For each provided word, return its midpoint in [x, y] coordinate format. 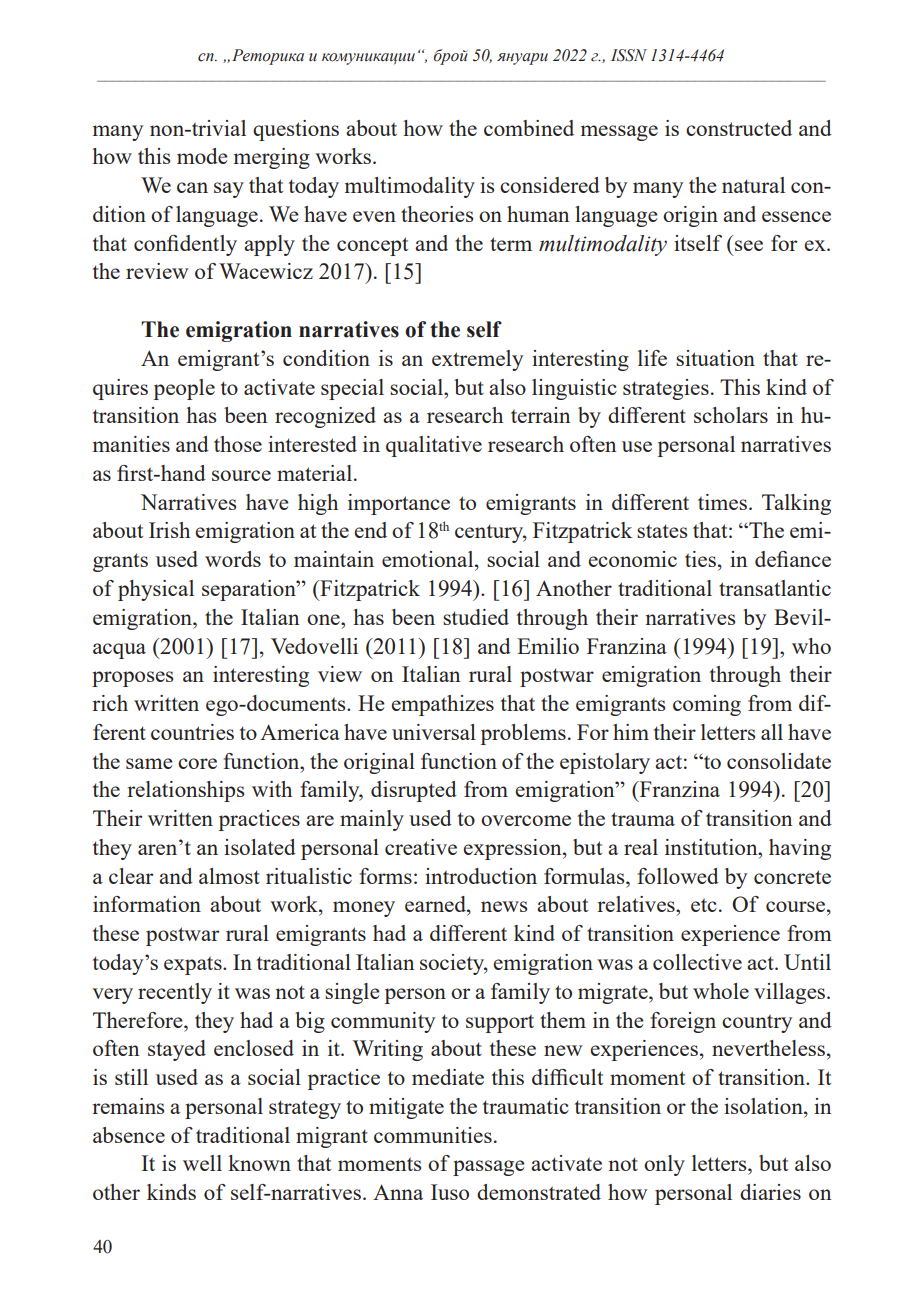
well [202, 1163]
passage [489, 1168]
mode [202, 156]
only [664, 1165]
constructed [739, 128]
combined [529, 128]
